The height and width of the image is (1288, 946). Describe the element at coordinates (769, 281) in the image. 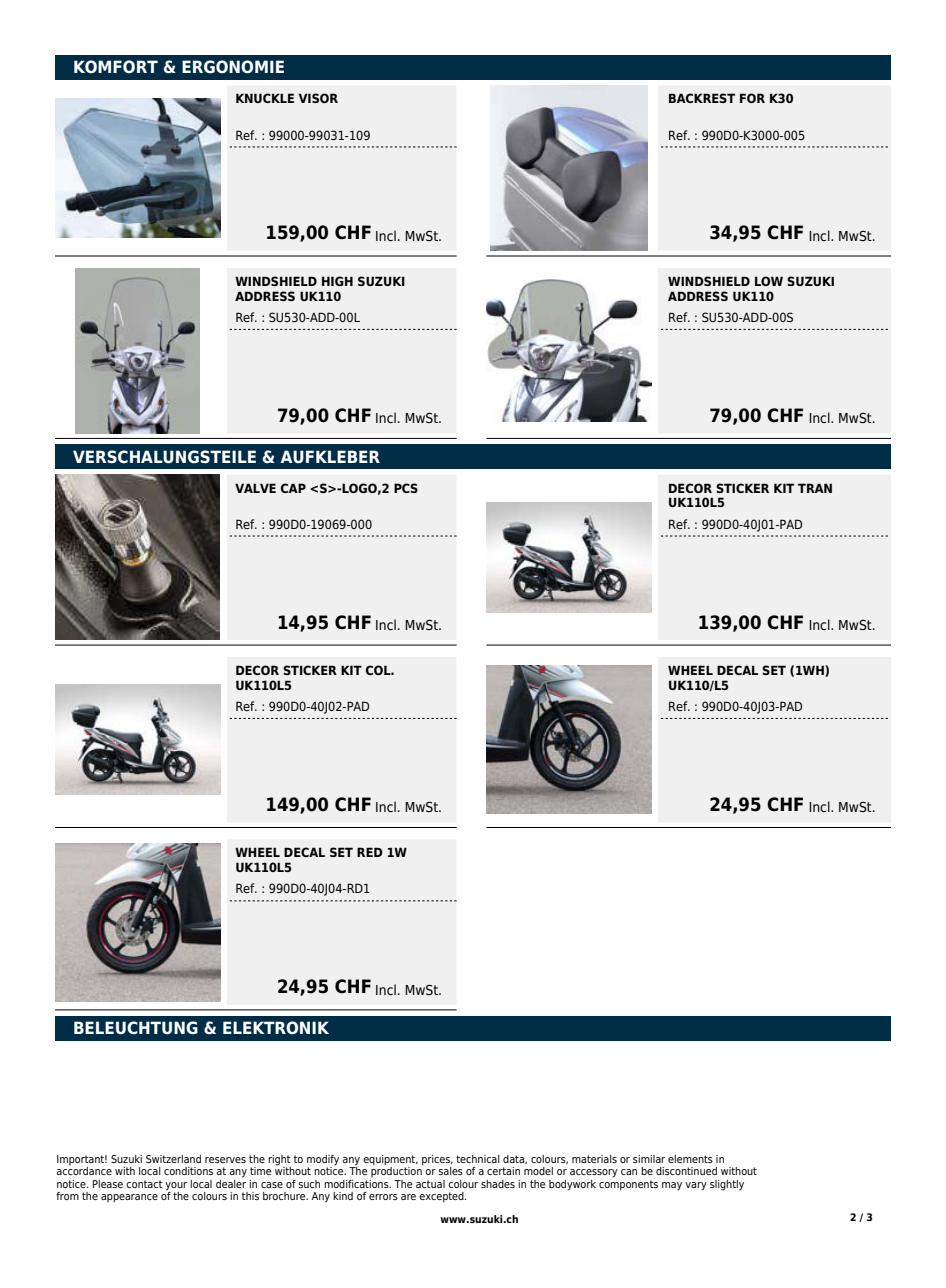

I see `LOW` at that location.
